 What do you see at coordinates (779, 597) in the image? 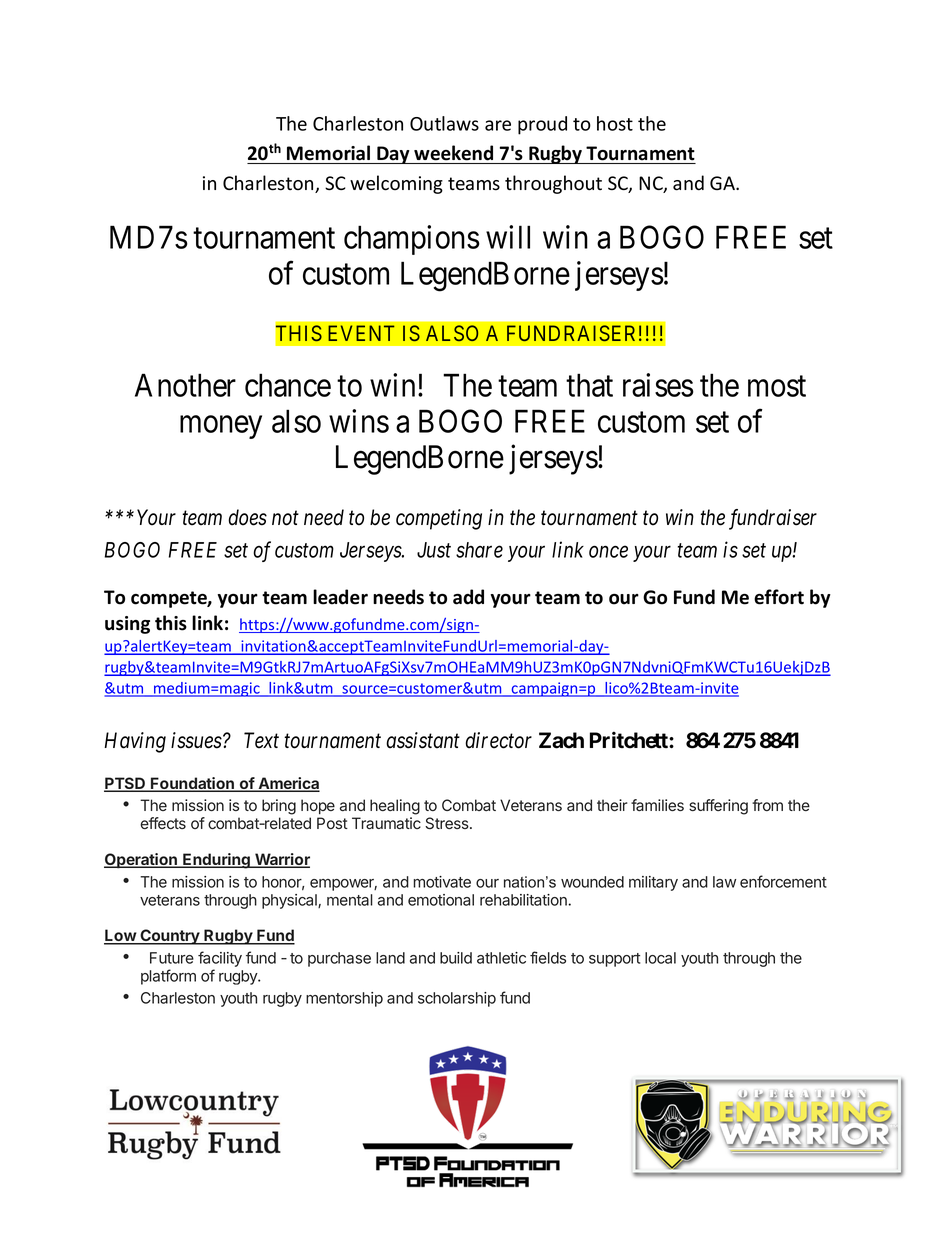
I see `effort` at bounding box center [779, 597].
